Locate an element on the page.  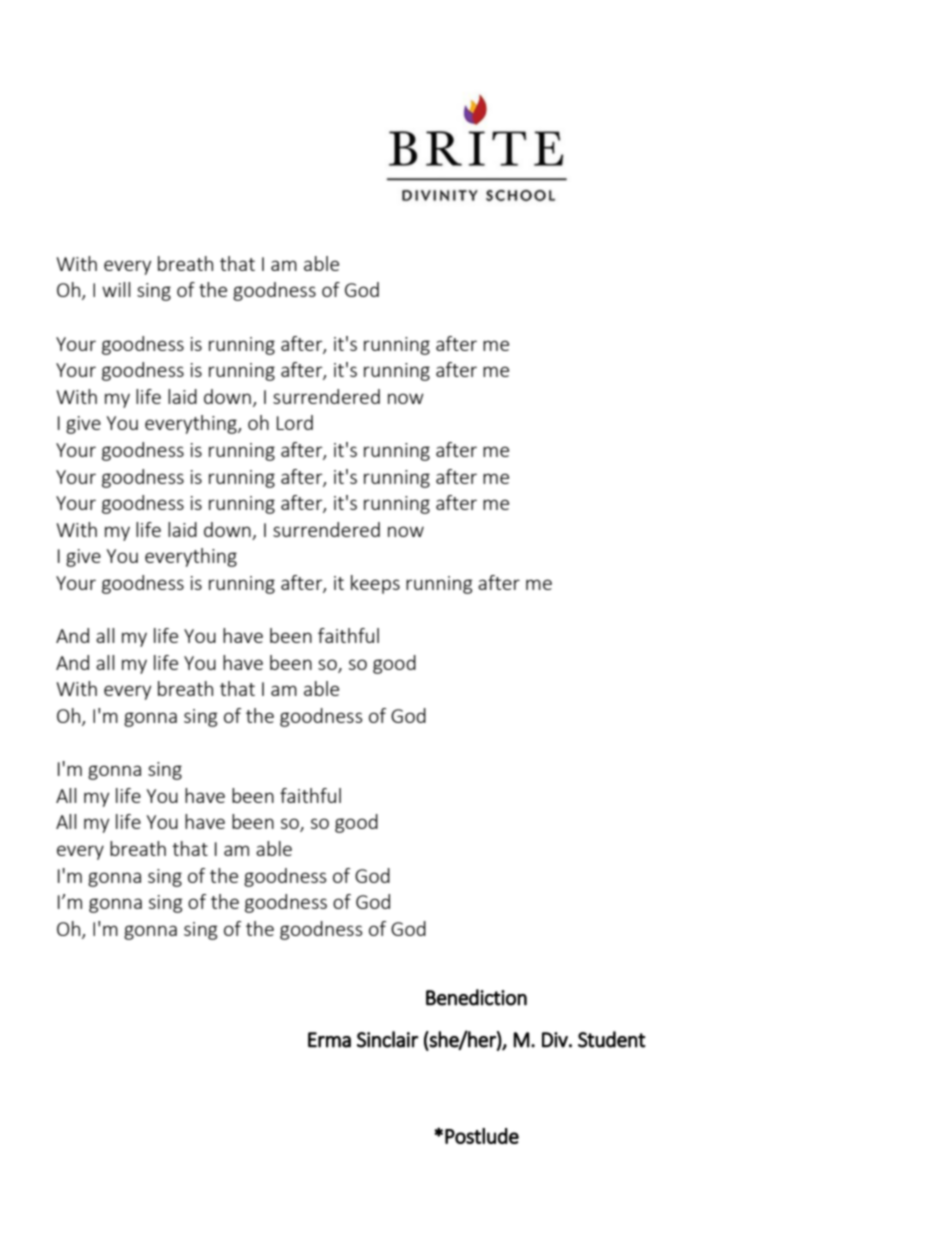
will is located at coordinates (116, 289).
